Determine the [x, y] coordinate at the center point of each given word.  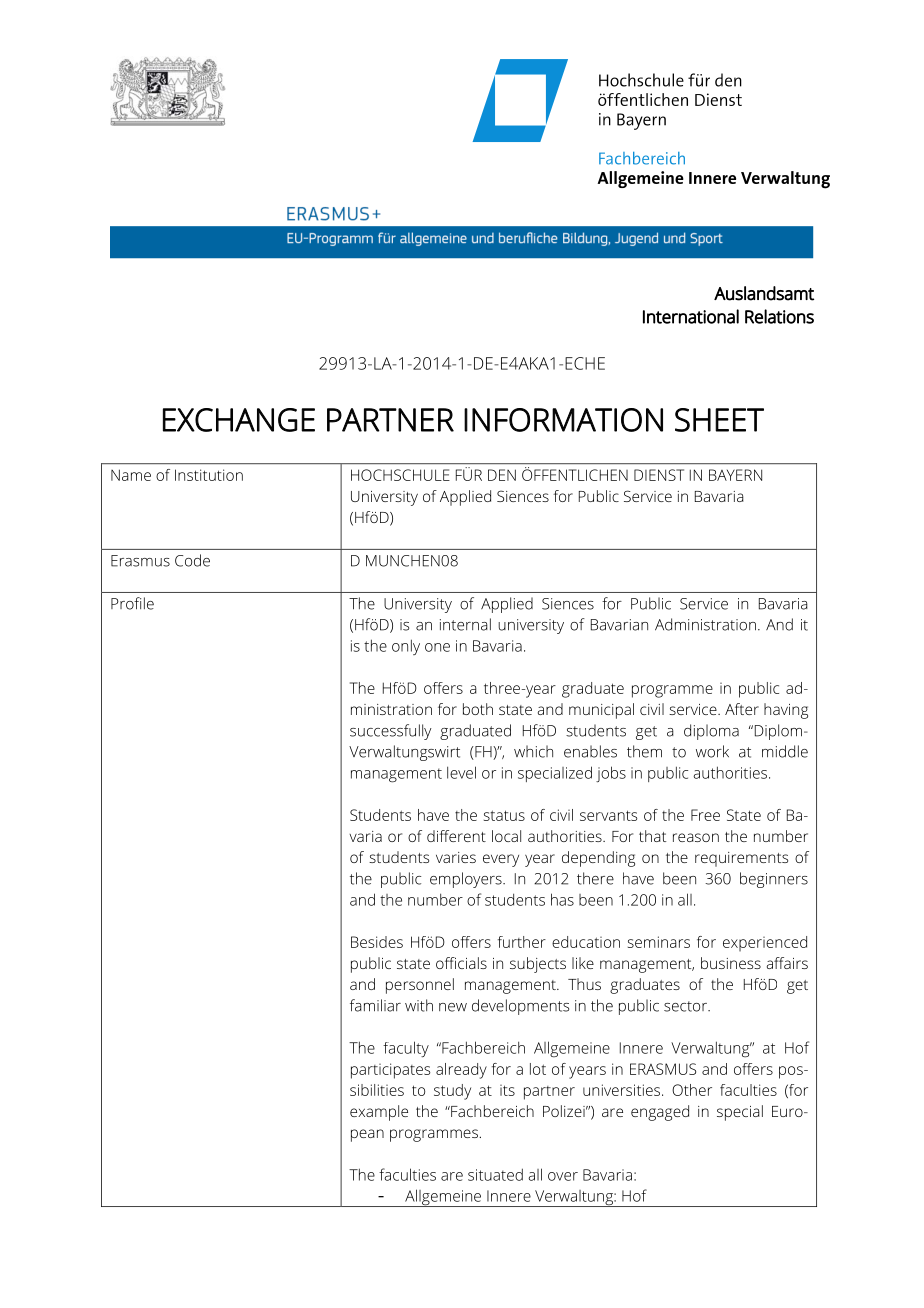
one [437, 647]
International [691, 316]
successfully [391, 732]
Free [705, 815]
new [453, 1007]
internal [465, 624]
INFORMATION [563, 420]
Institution [209, 475]
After [742, 709]
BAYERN [735, 475]
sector [686, 1006]
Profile [132, 603]
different [456, 836]
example [379, 1113]
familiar [375, 1005]
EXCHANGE [239, 420]
